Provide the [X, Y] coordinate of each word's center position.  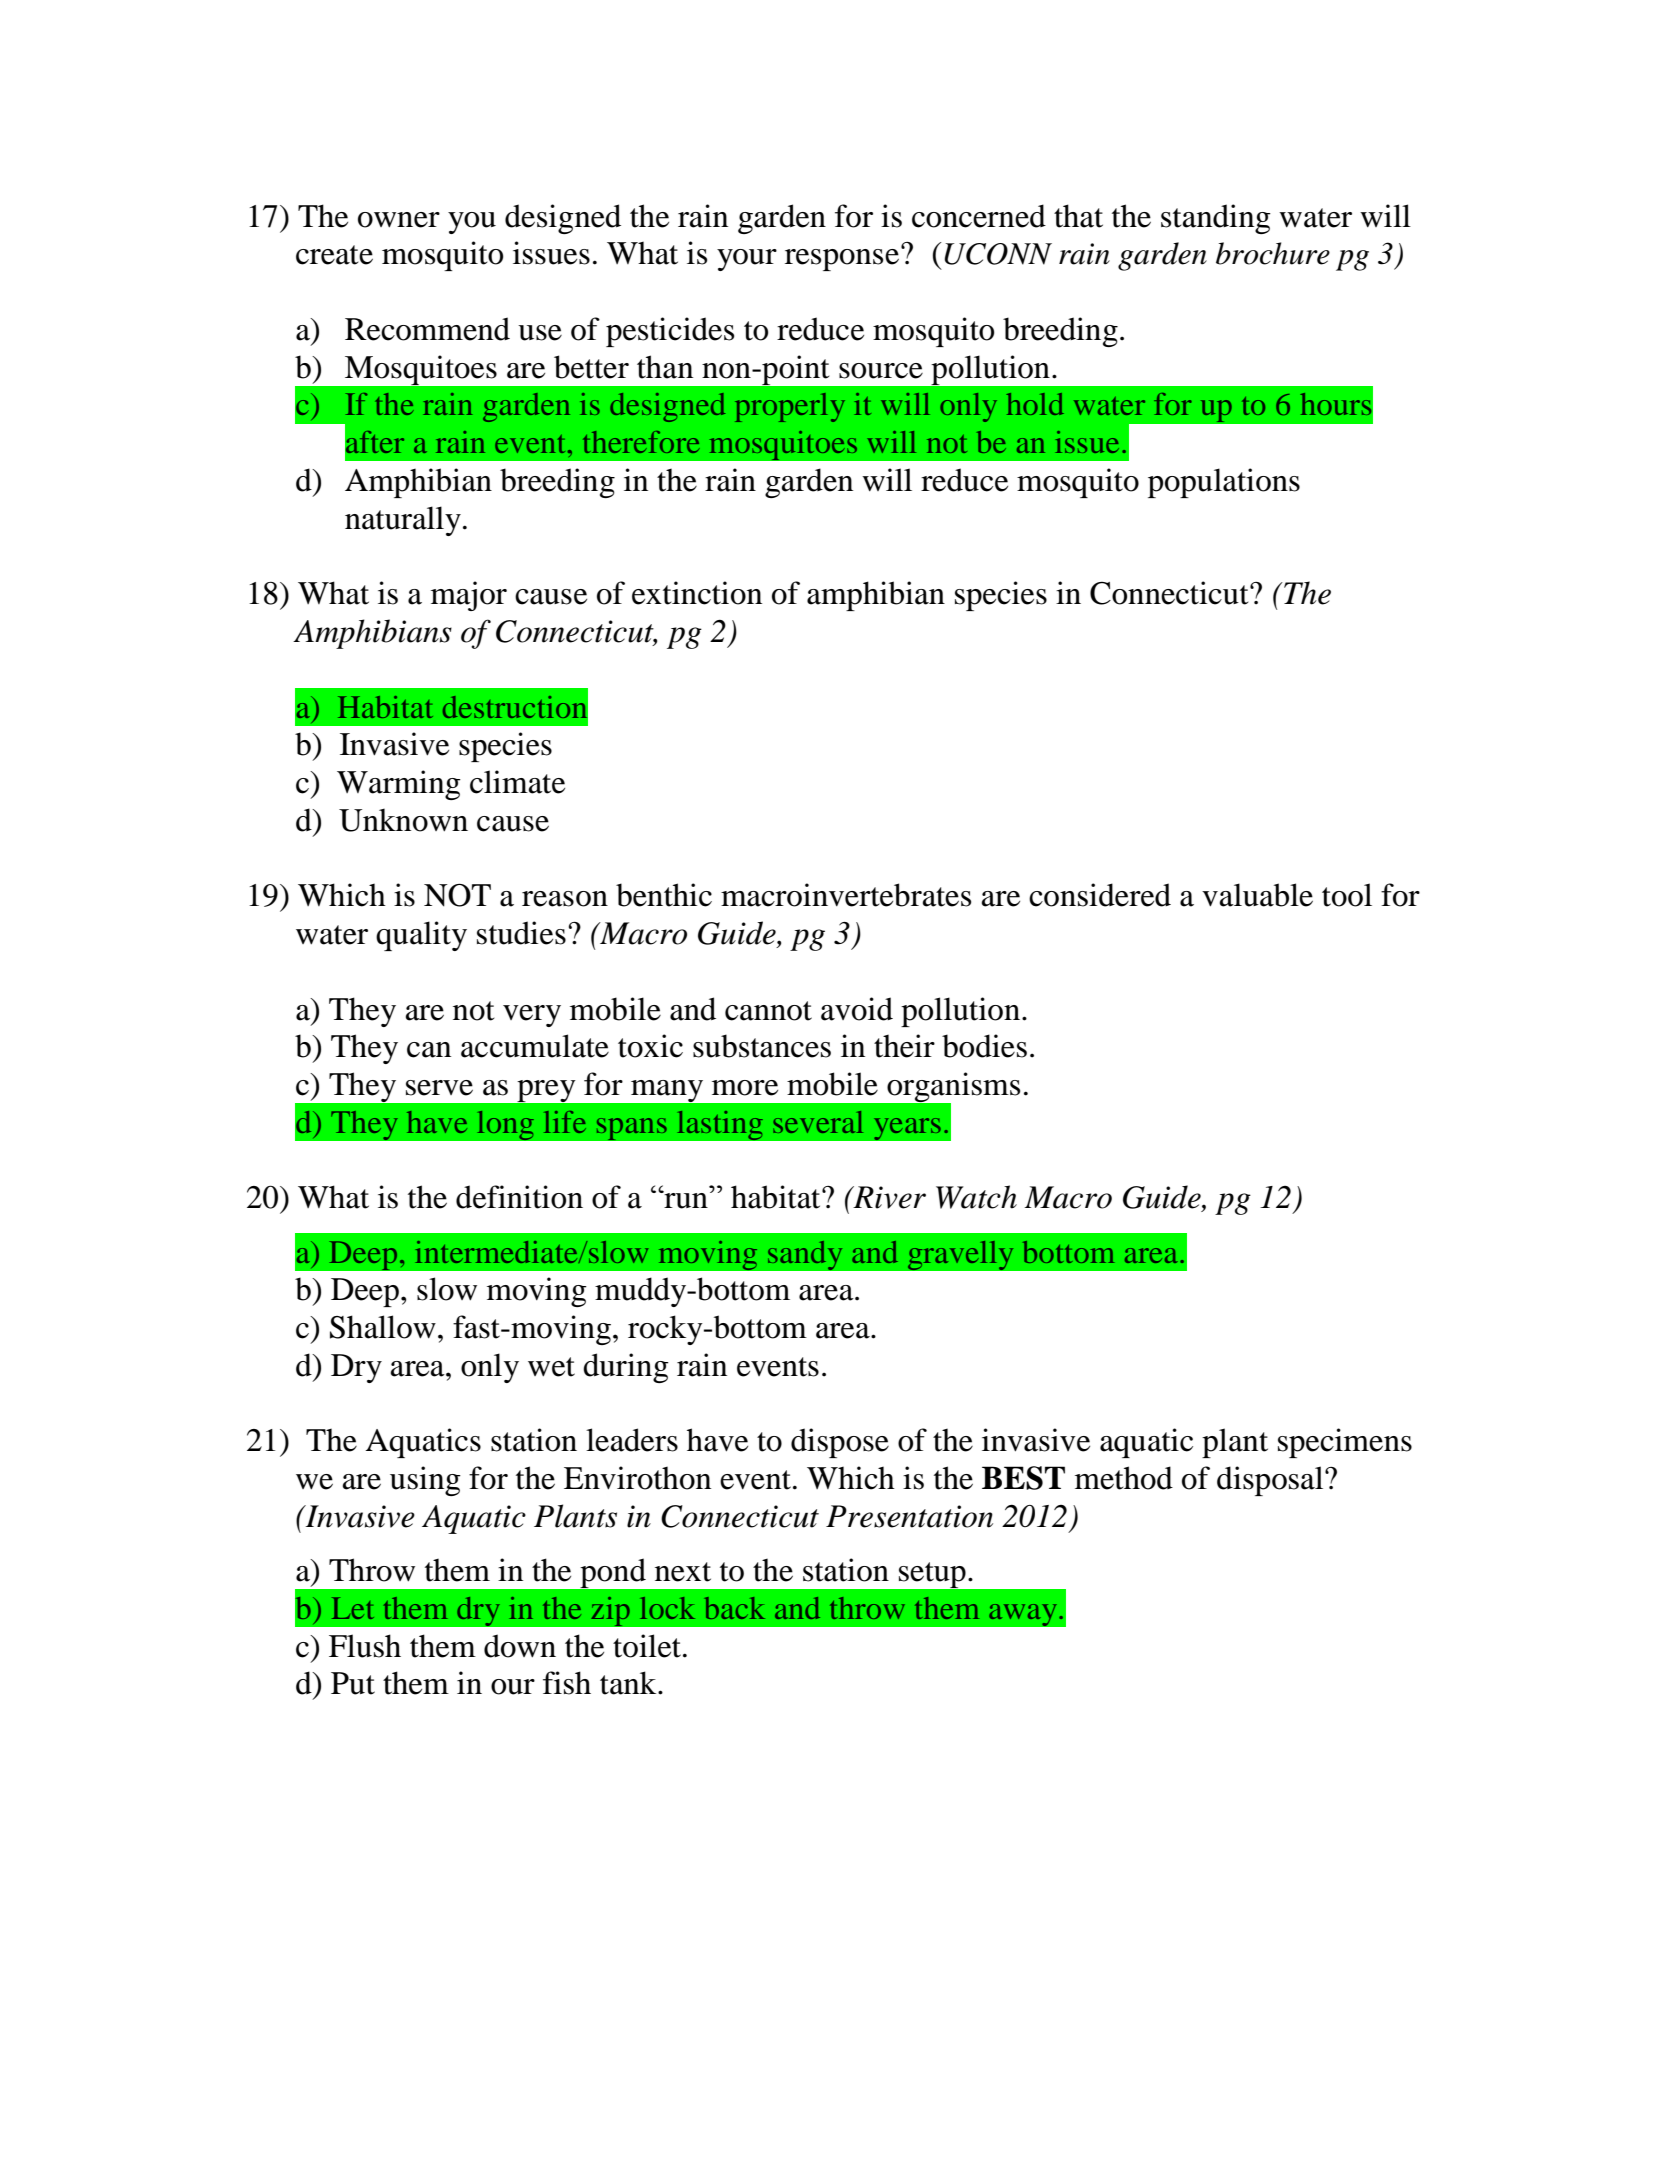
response [842, 260]
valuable [1257, 895]
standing [1216, 219]
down [520, 1646]
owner [399, 220]
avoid [857, 1009]
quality [421, 936]
